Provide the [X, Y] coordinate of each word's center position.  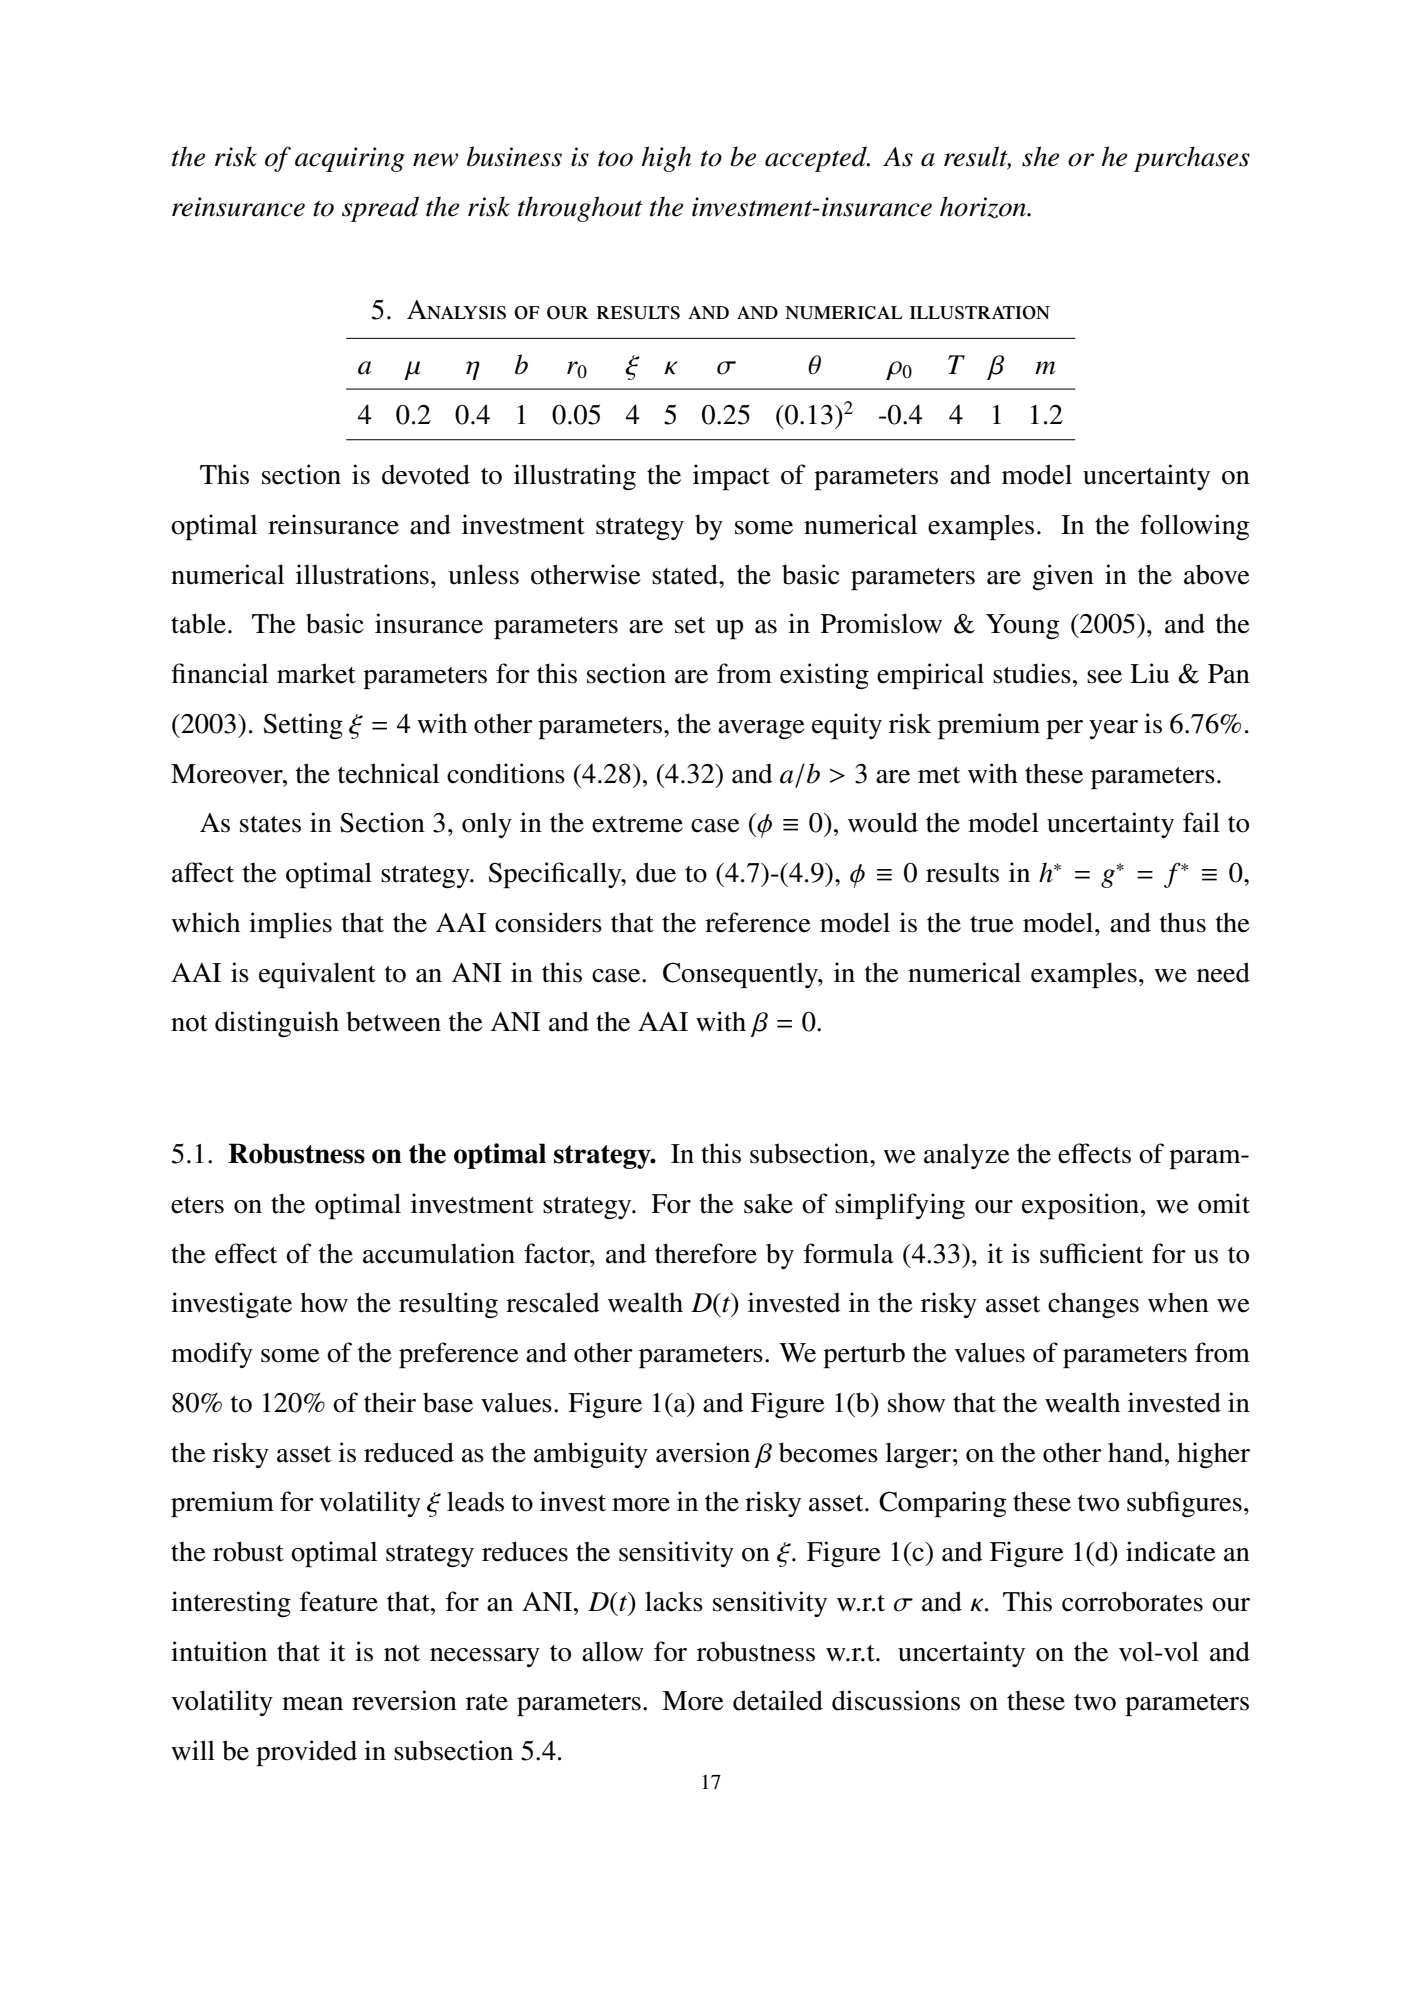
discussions [896, 1700]
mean [312, 1704]
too [615, 159]
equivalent [317, 975]
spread [380, 209]
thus [1183, 923]
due [656, 872]
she [1040, 156]
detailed [778, 1700]
